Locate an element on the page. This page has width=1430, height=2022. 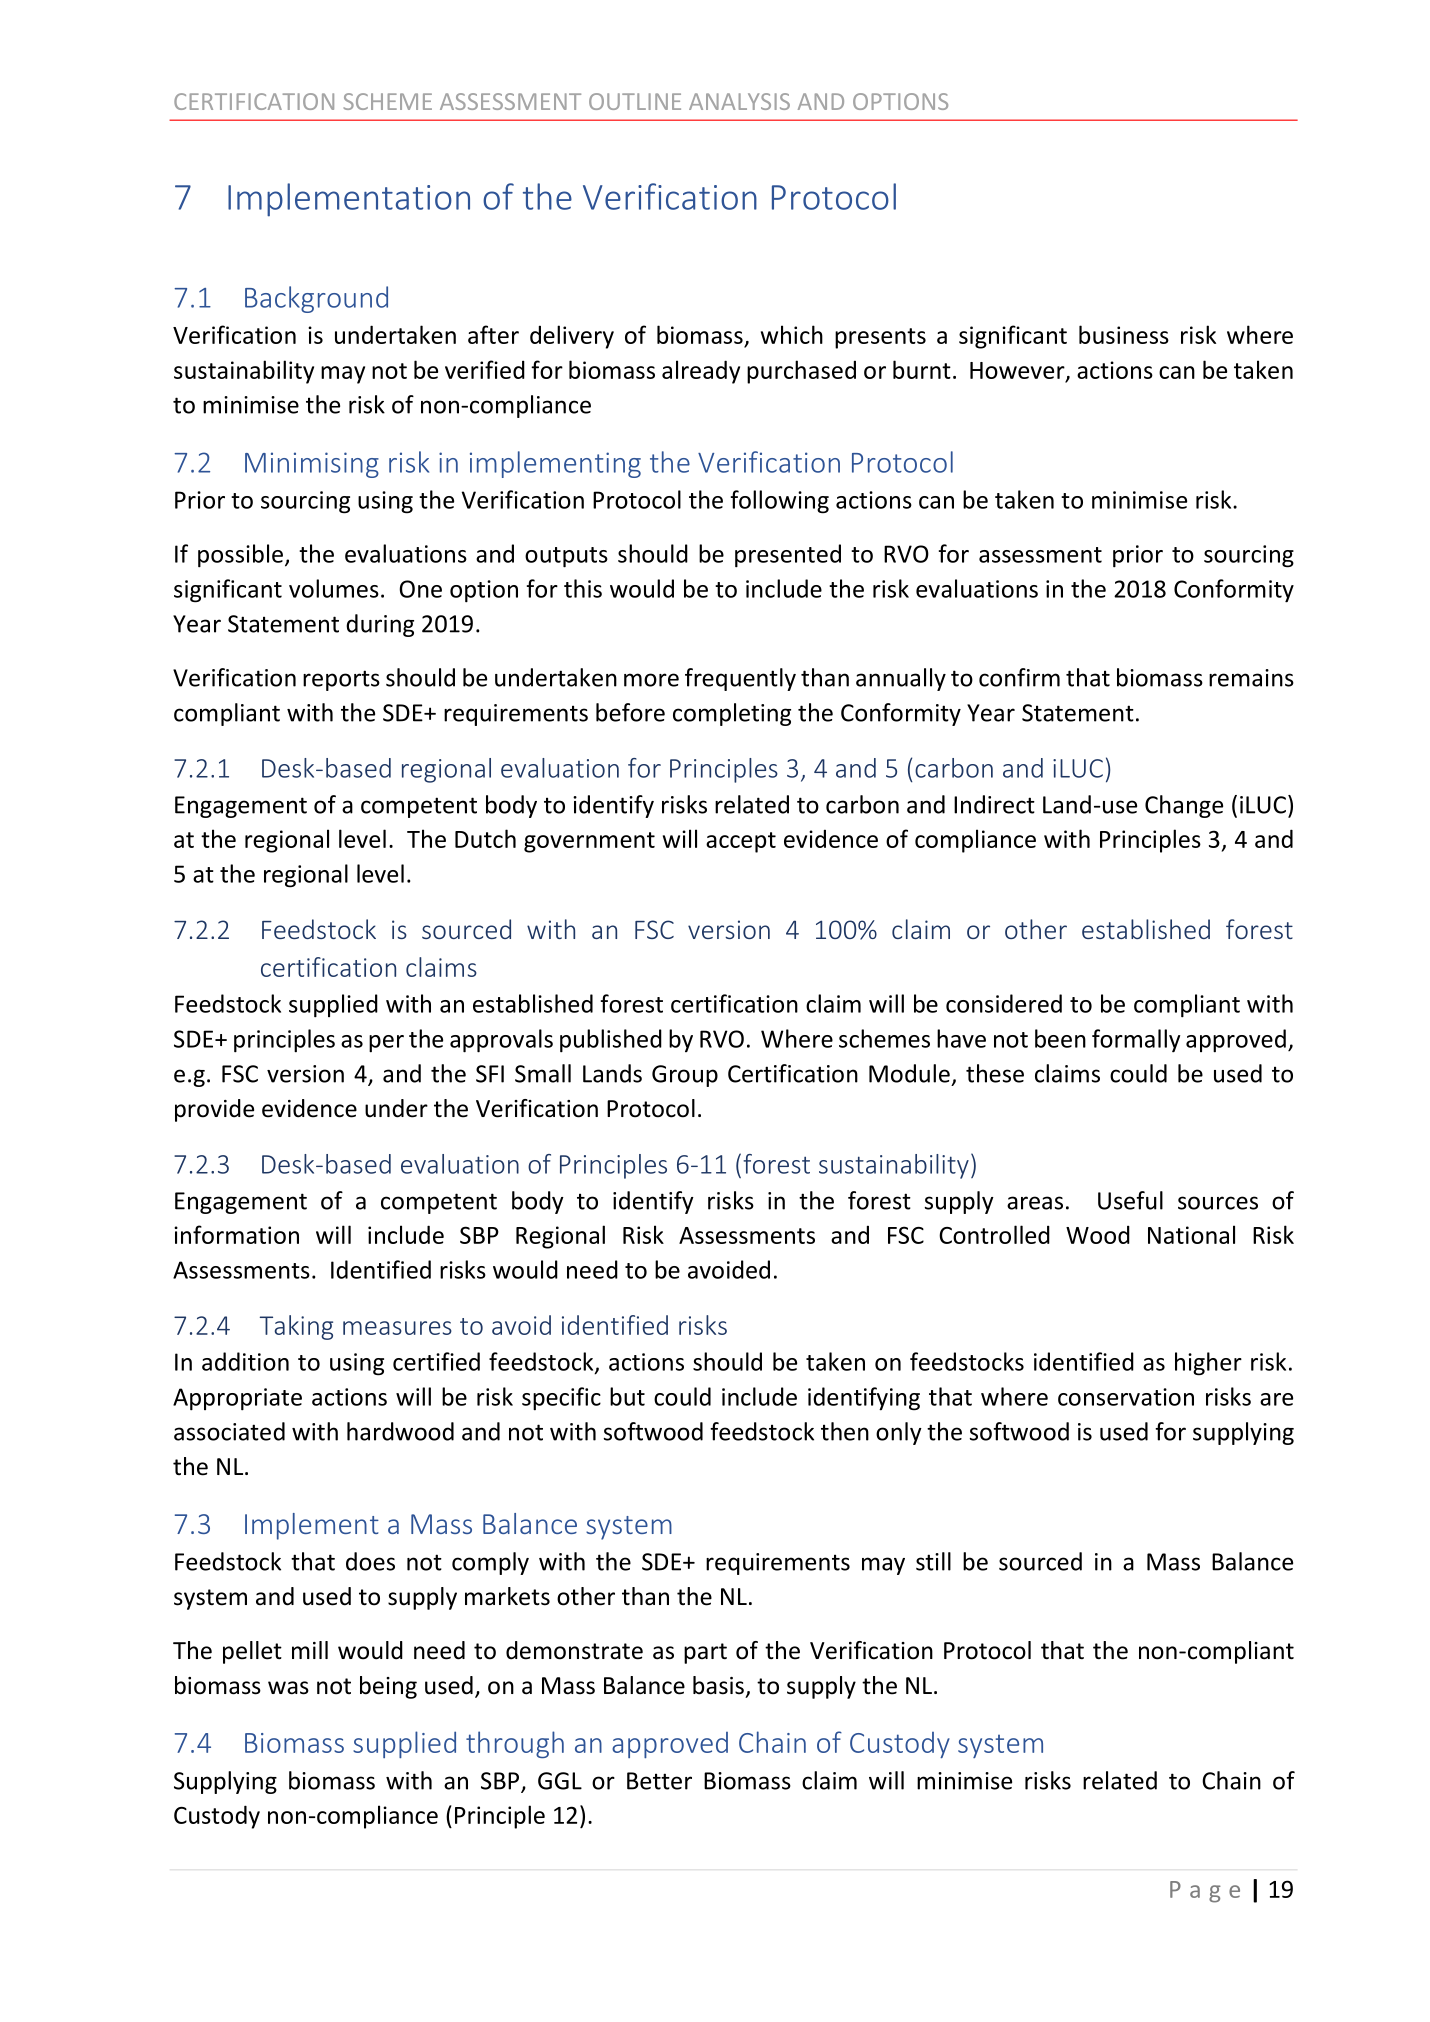
reports is located at coordinates (341, 680).
